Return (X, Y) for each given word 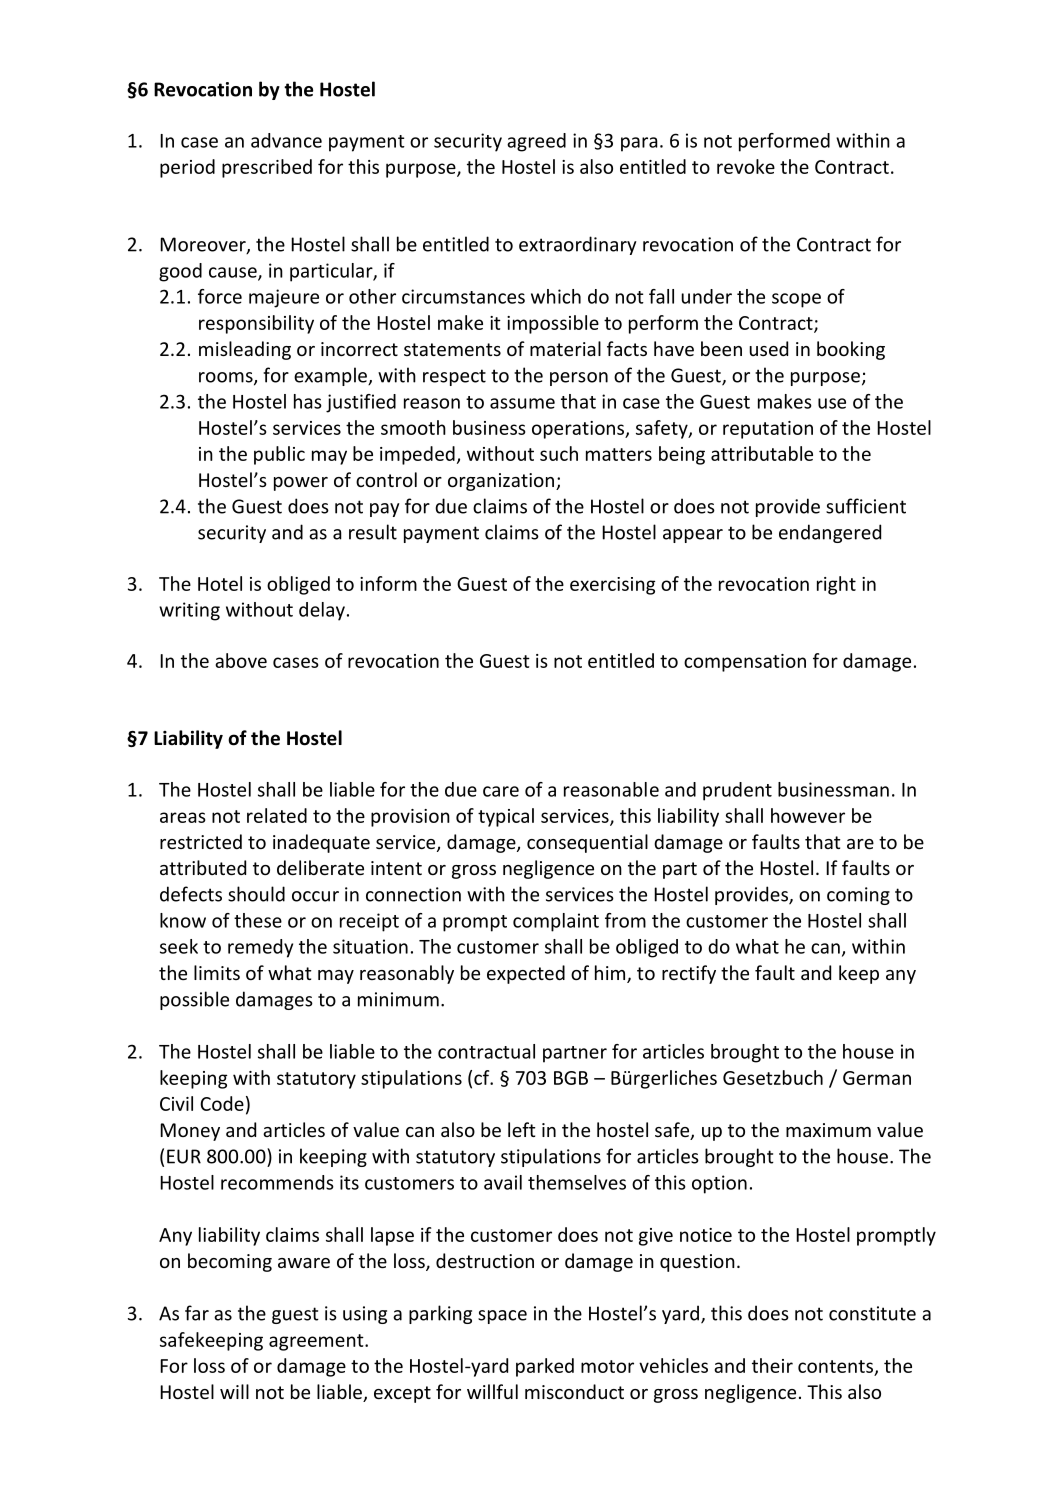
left (522, 1129)
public (279, 455)
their (772, 1365)
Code (222, 1103)
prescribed (267, 168)
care (501, 791)
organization (502, 482)
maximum (828, 1130)
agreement (317, 1342)
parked (545, 1367)
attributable (762, 453)
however (808, 815)
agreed (536, 142)
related (277, 815)
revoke (746, 166)
